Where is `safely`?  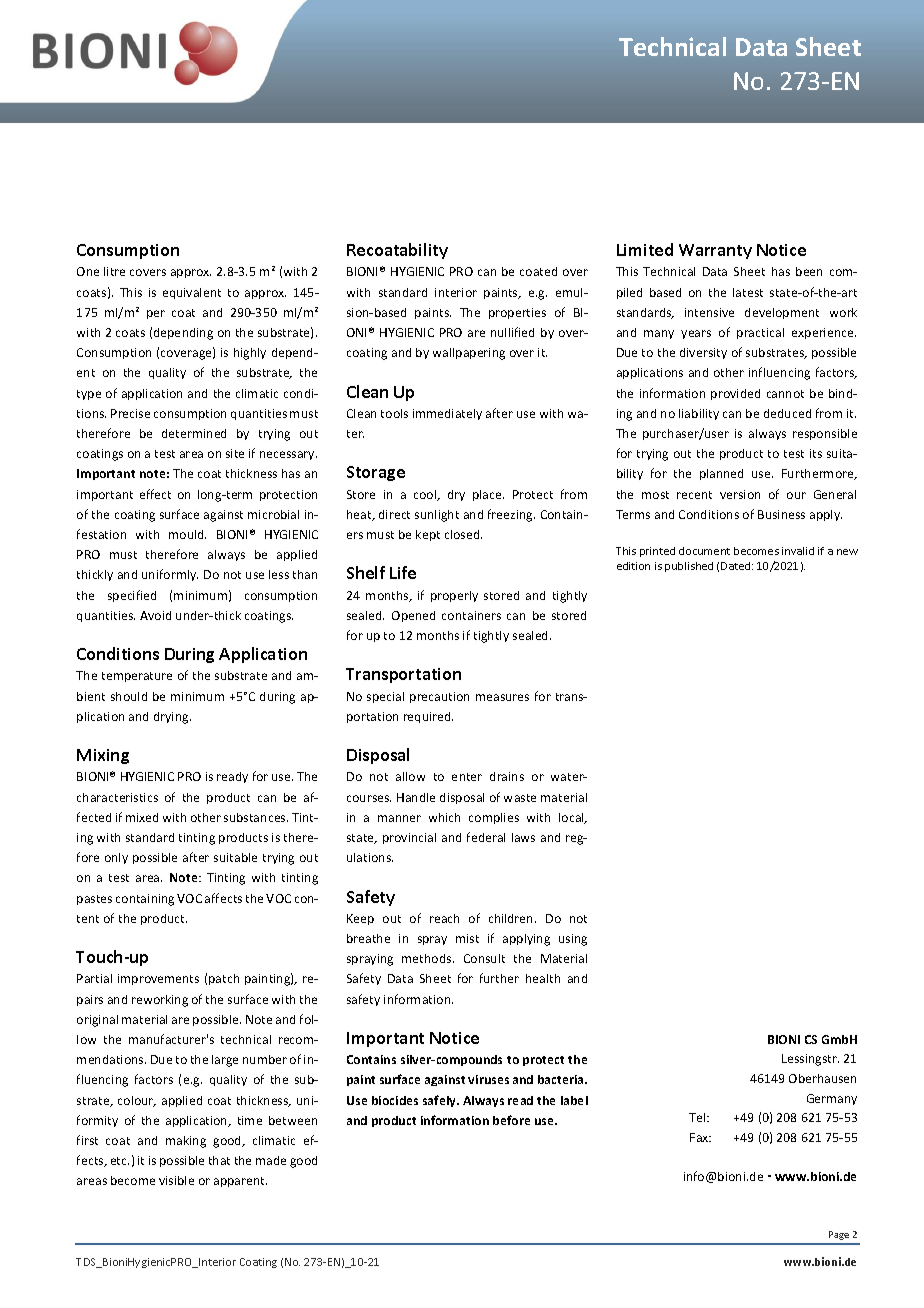 safely is located at coordinates (441, 1101).
